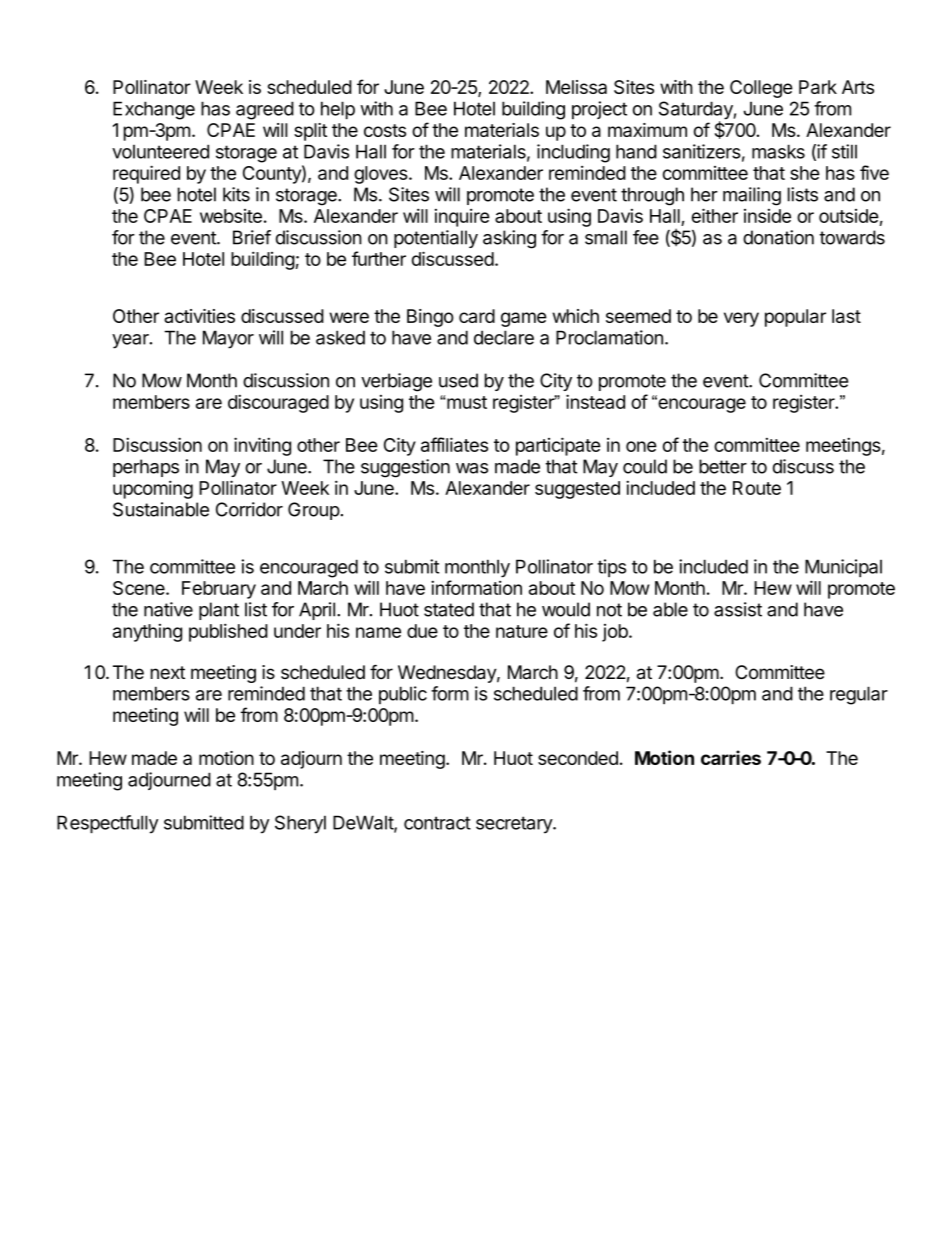 The width and height of the page is (952, 1233). I want to click on was, so click(472, 468).
